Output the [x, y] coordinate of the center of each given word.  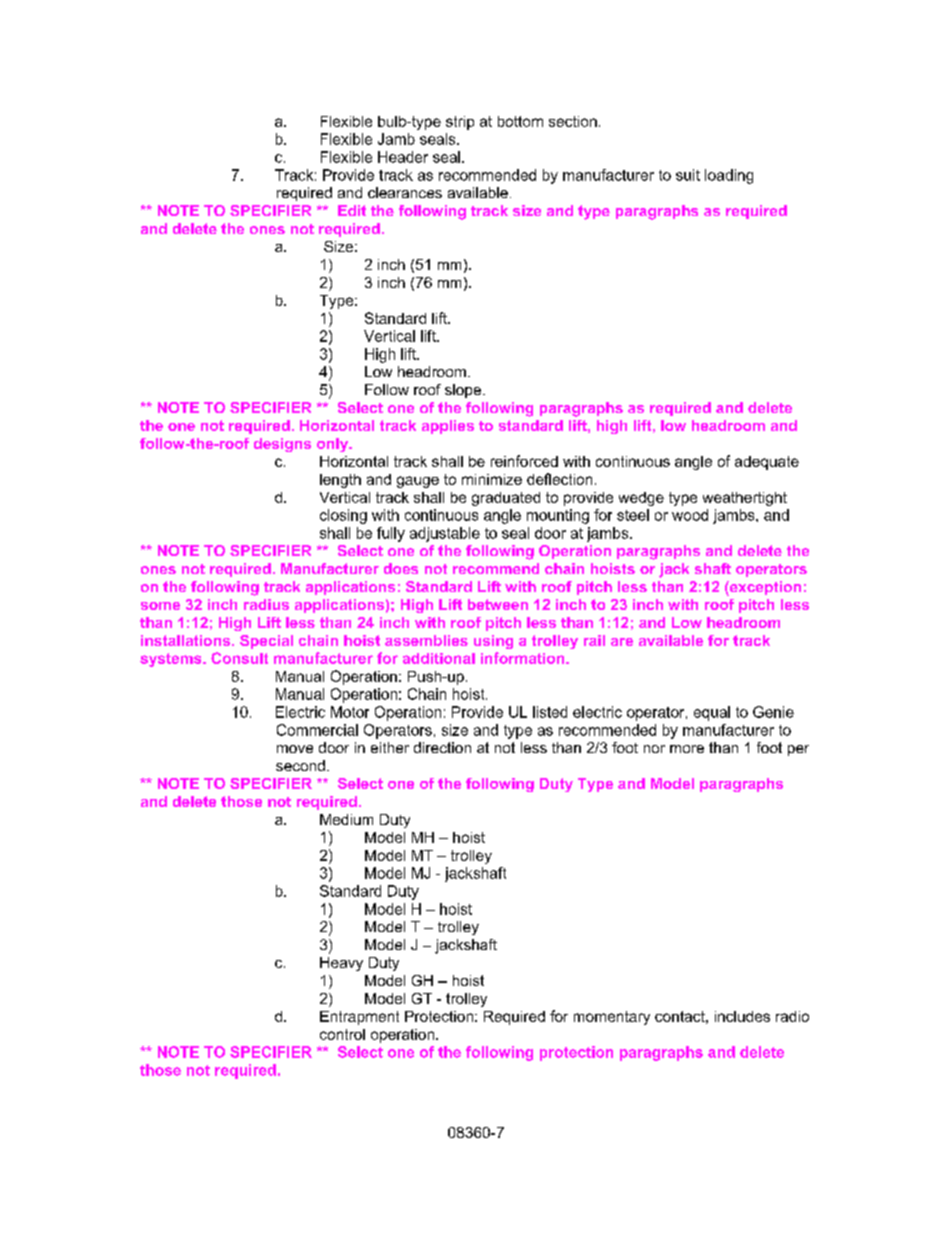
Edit [352, 210]
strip [460, 123]
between [498, 604]
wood [690, 515]
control [342, 1034]
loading [729, 176]
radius [266, 604]
